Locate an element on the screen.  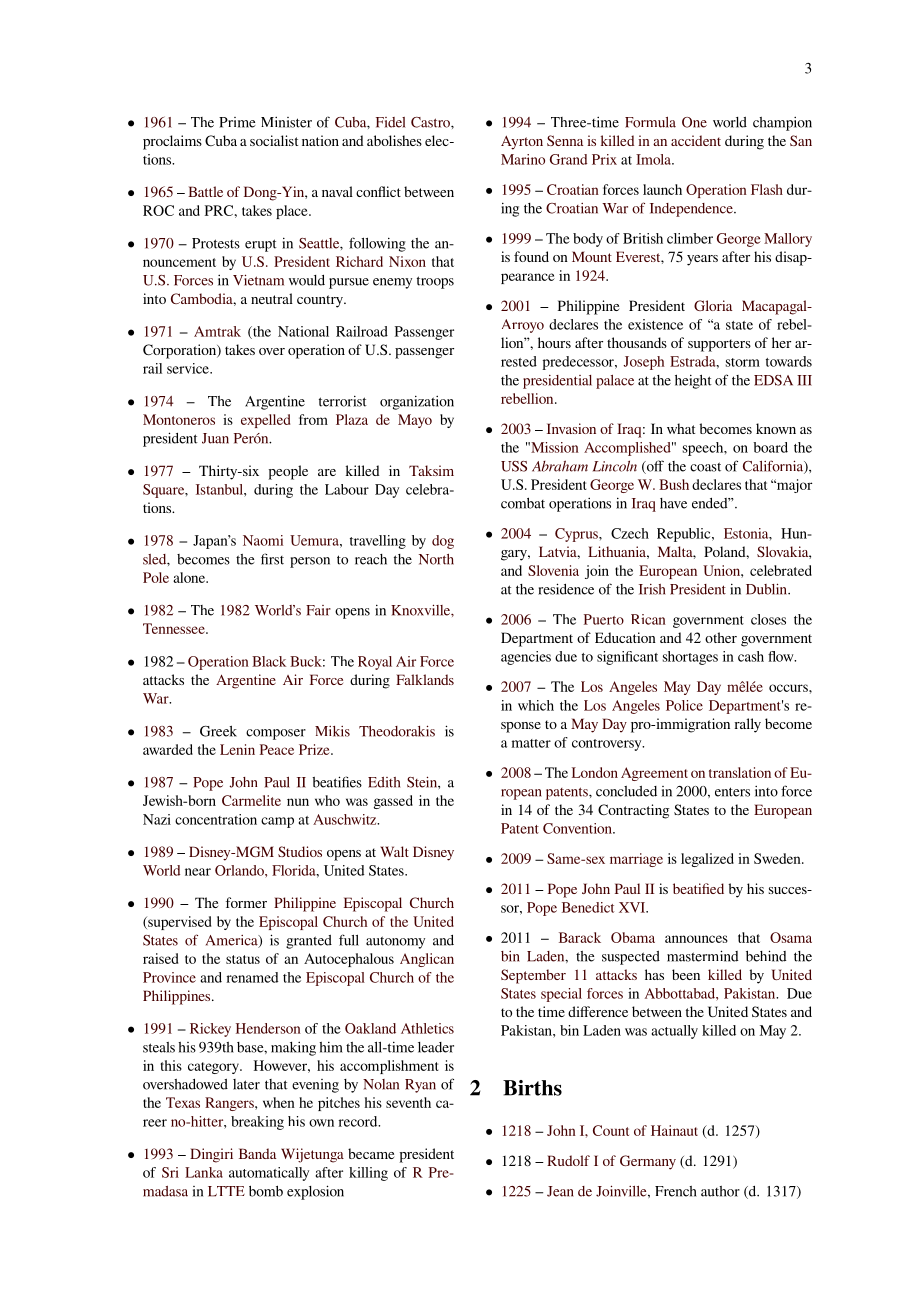
Marino is located at coordinates (523, 159).
